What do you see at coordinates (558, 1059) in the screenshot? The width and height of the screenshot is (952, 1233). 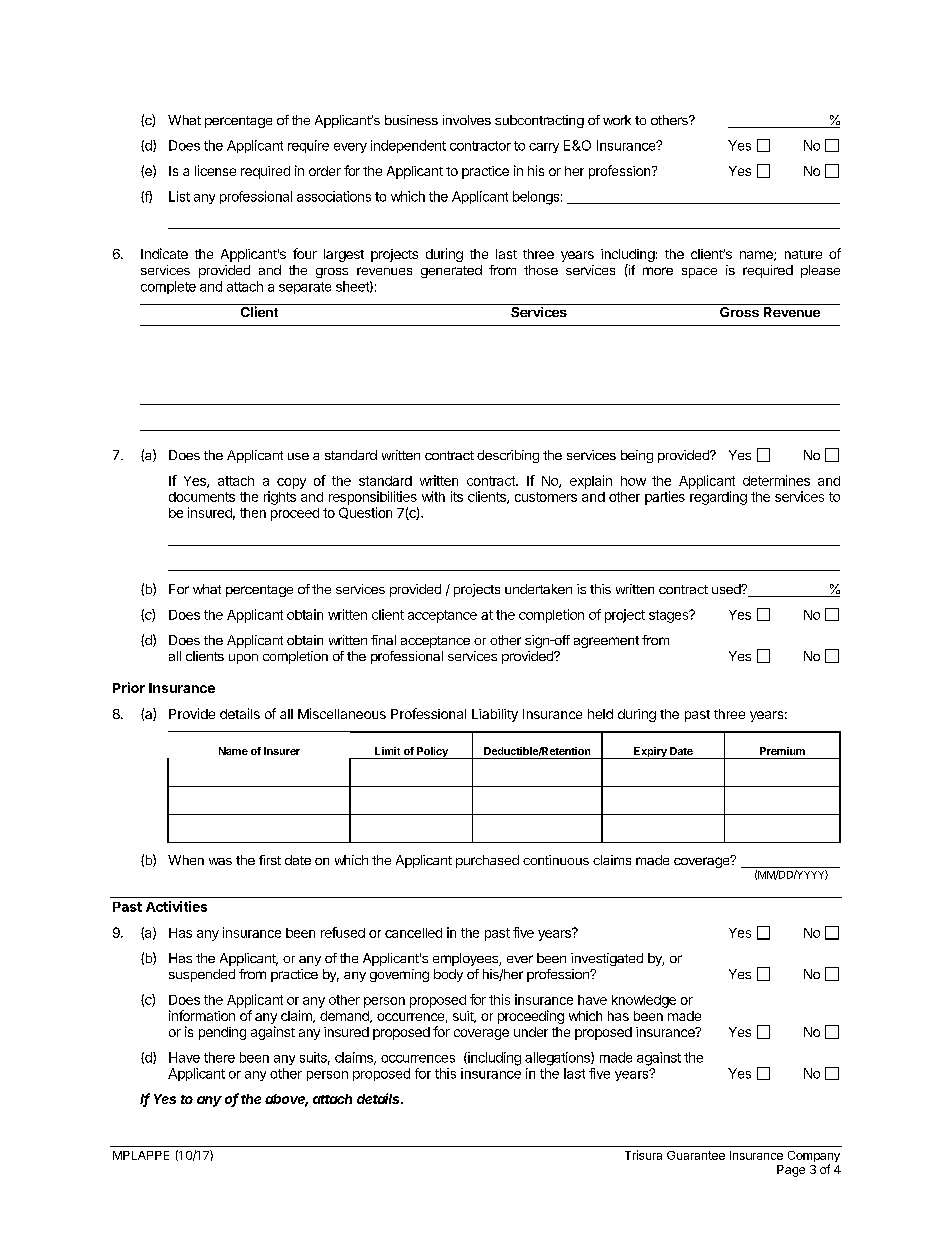 I see `allegations` at bounding box center [558, 1059].
